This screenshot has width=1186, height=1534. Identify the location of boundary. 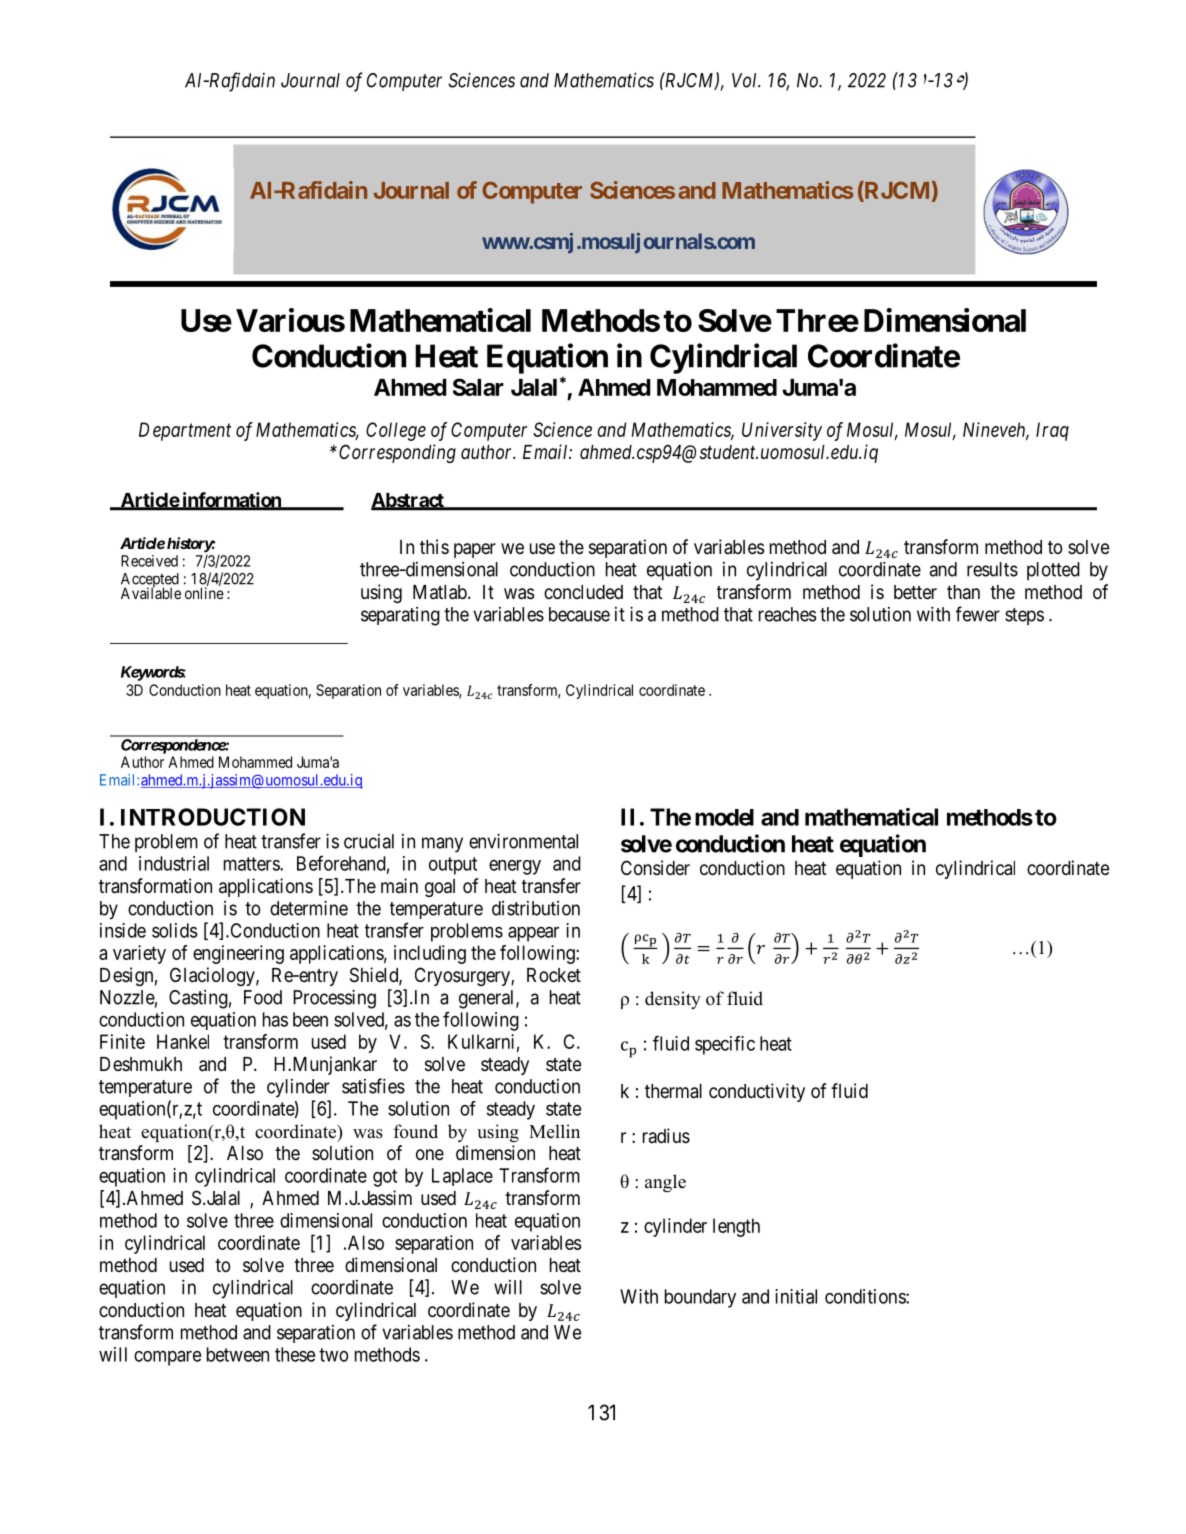
(700, 1298).
